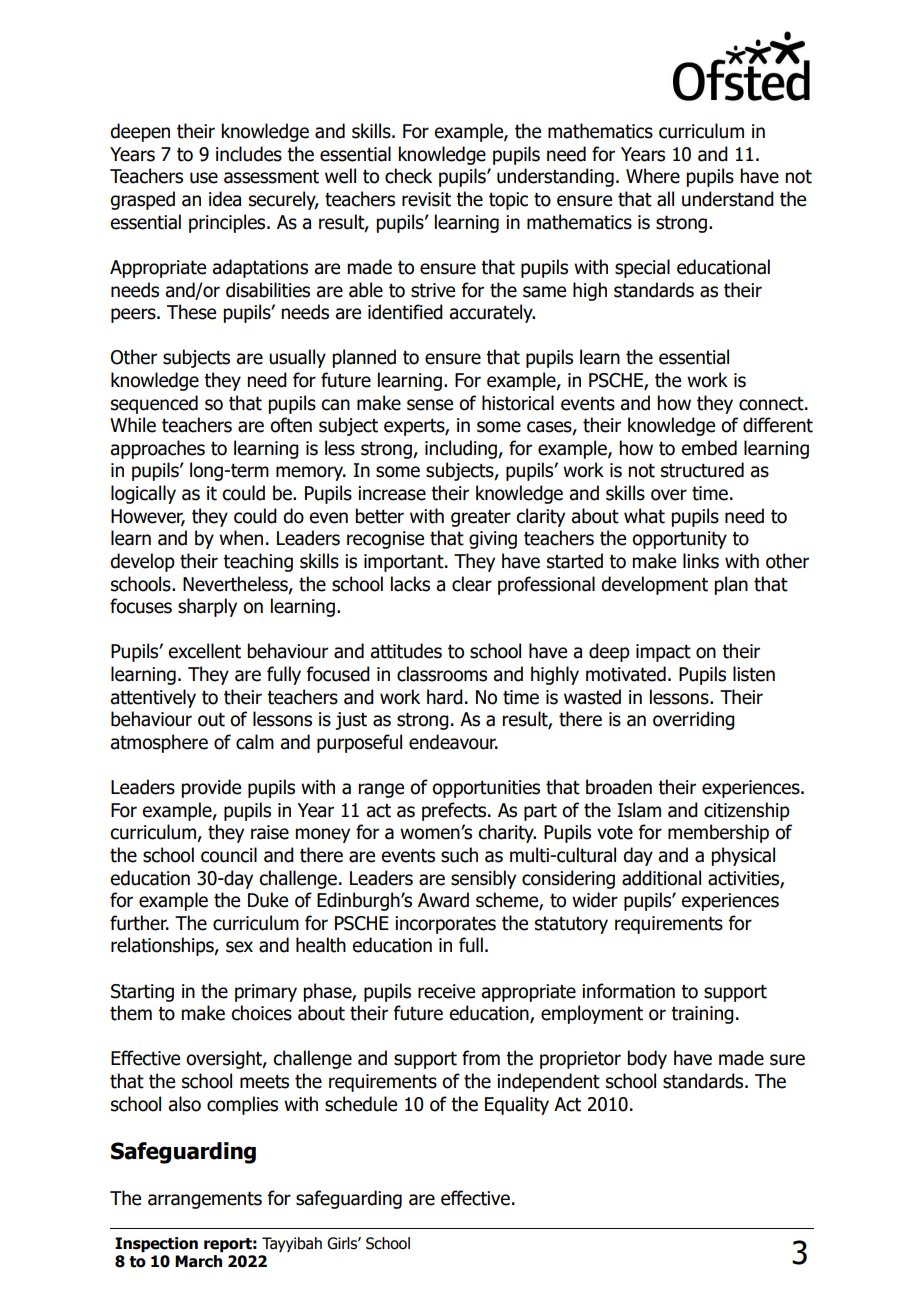  Describe the element at coordinates (153, 698) in the screenshot. I see `attentively` at that location.
